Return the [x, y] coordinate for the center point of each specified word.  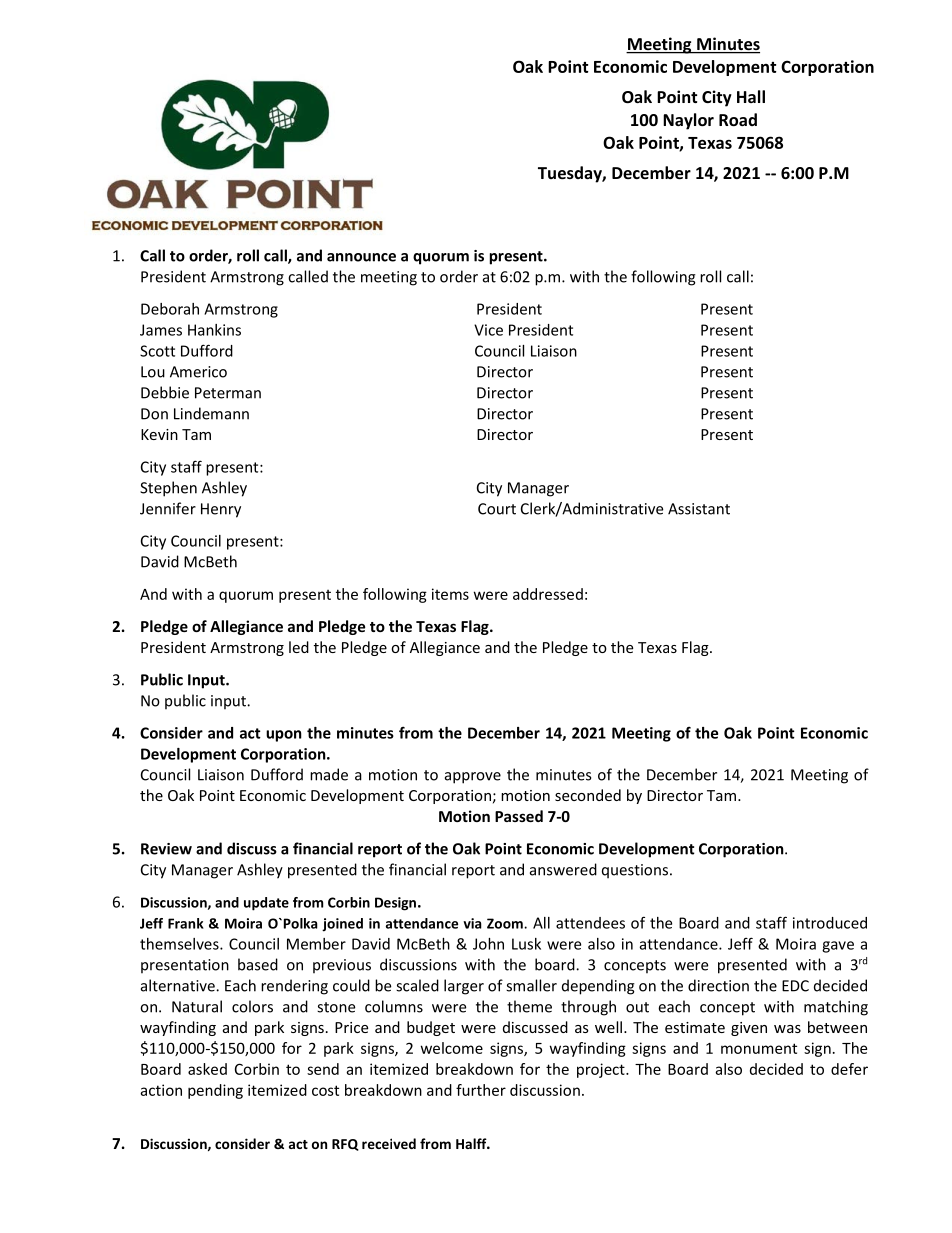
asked [207, 1069]
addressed [548, 594]
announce [361, 257]
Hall [751, 96]
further [481, 1090]
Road [738, 119]
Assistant [699, 509]
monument [759, 1048]
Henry [221, 510]
